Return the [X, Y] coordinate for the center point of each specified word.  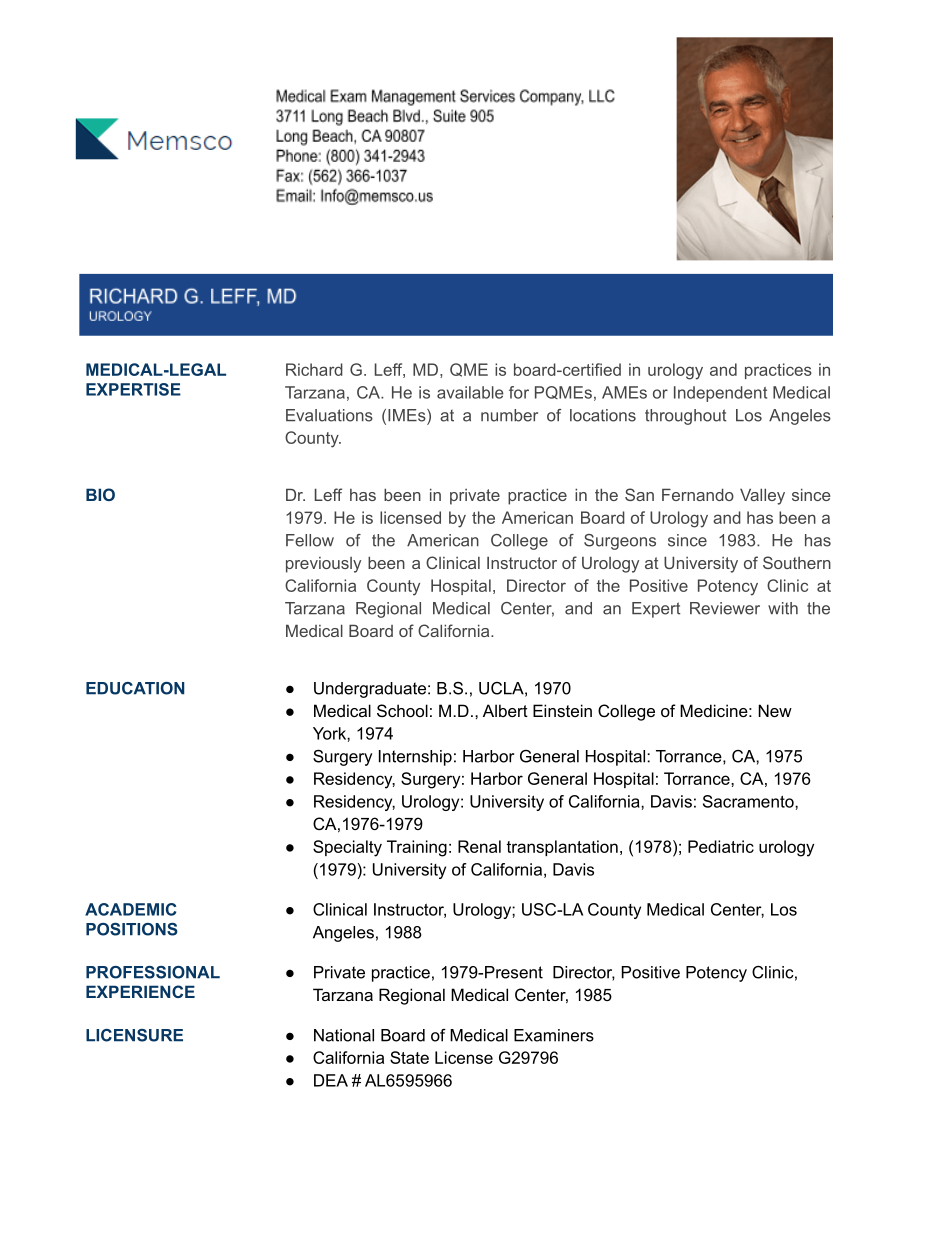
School [402, 710]
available [470, 392]
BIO [100, 494]
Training [417, 848]
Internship [415, 758]
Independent [720, 394]
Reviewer [725, 608]
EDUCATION [135, 688]
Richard [314, 369]
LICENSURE [134, 1035]
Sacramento [749, 801]
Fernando [698, 494]
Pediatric [721, 846]
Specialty [347, 848]
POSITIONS [132, 929]
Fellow [310, 540]
